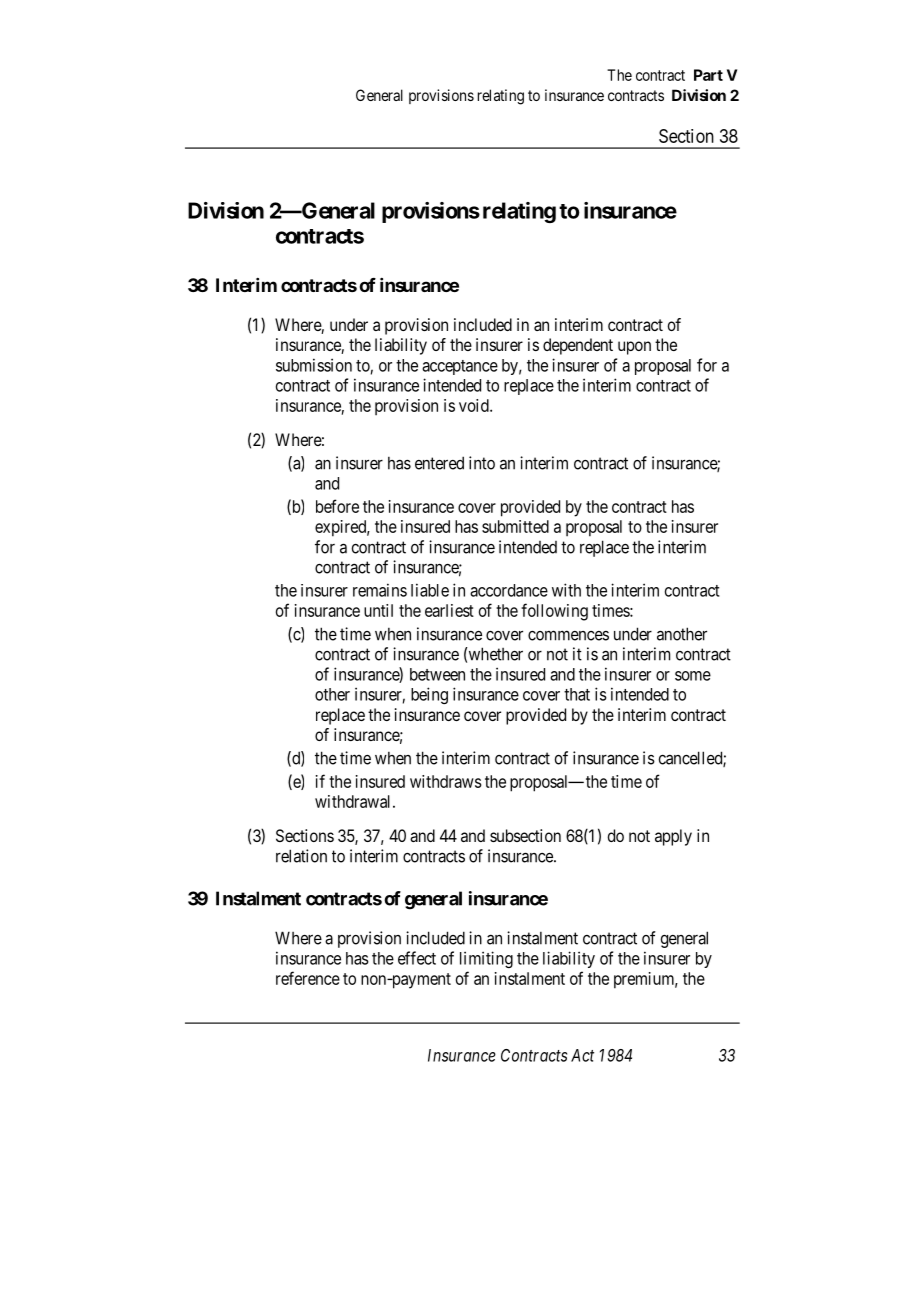 The image size is (924, 1308). I want to click on submission, so click(314, 365).
